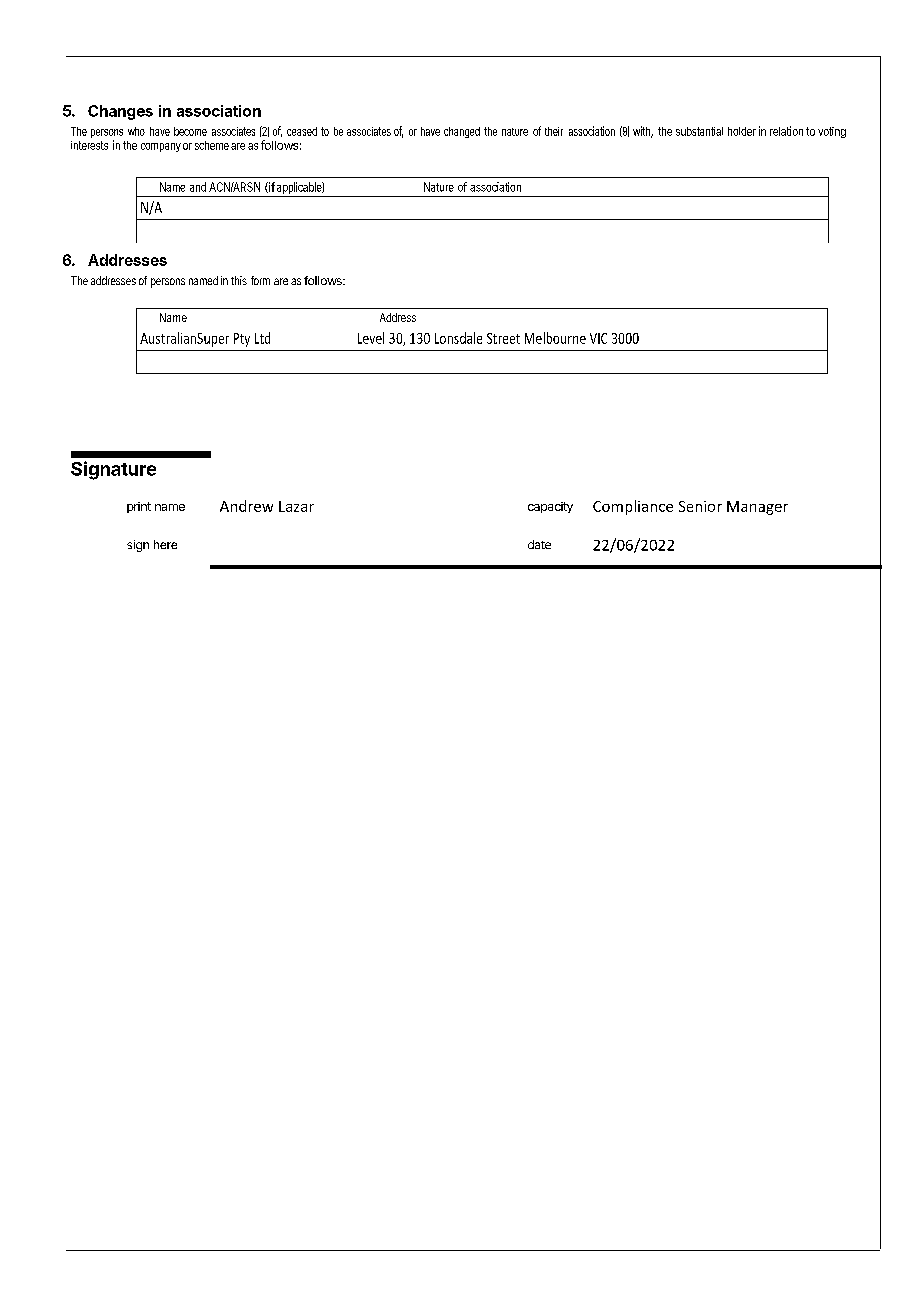  Describe the element at coordinates (260, 280) in the screenshot. I see `form` at that location.
